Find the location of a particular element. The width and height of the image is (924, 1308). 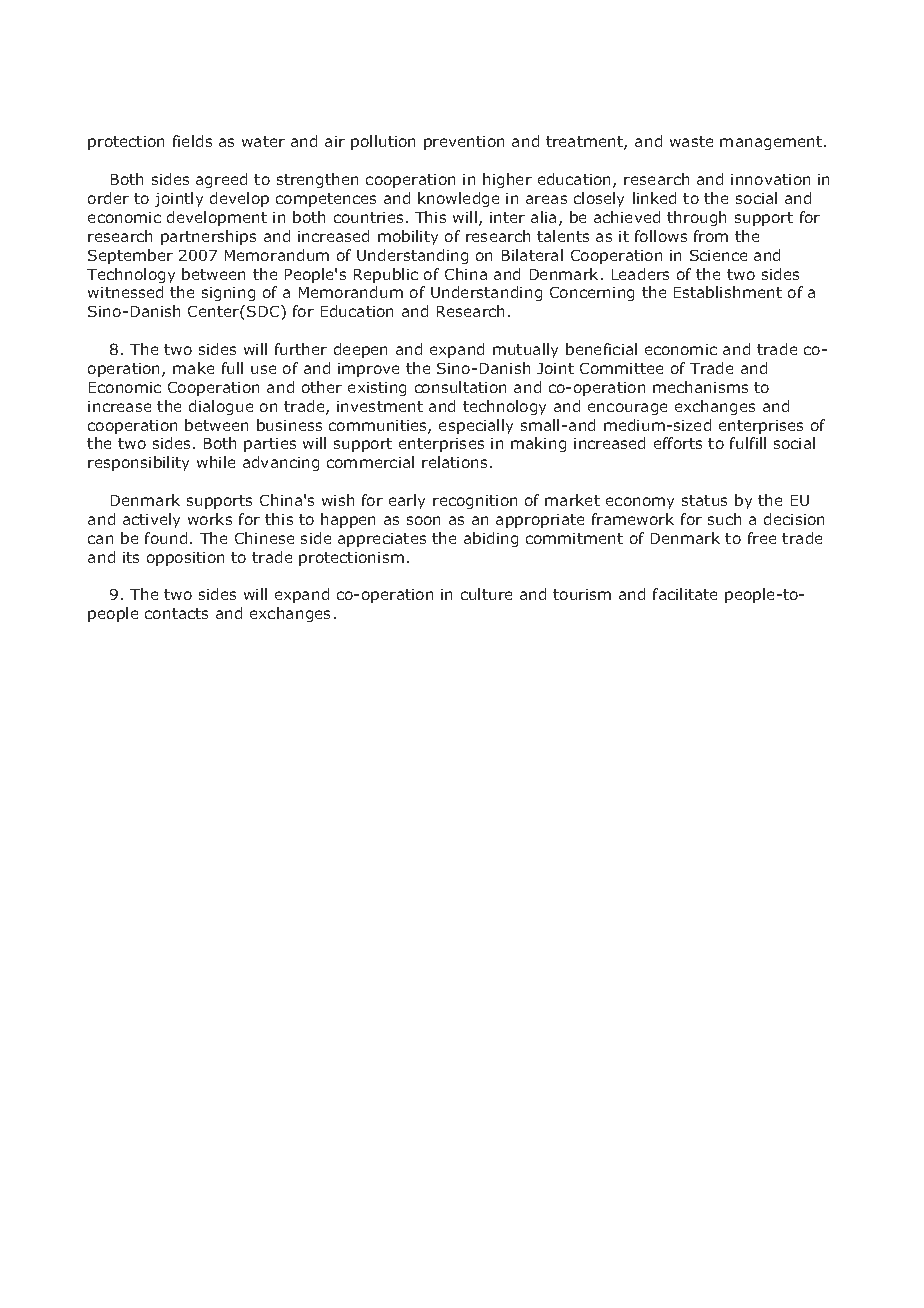

waste is located at coordinates (691, 141).
